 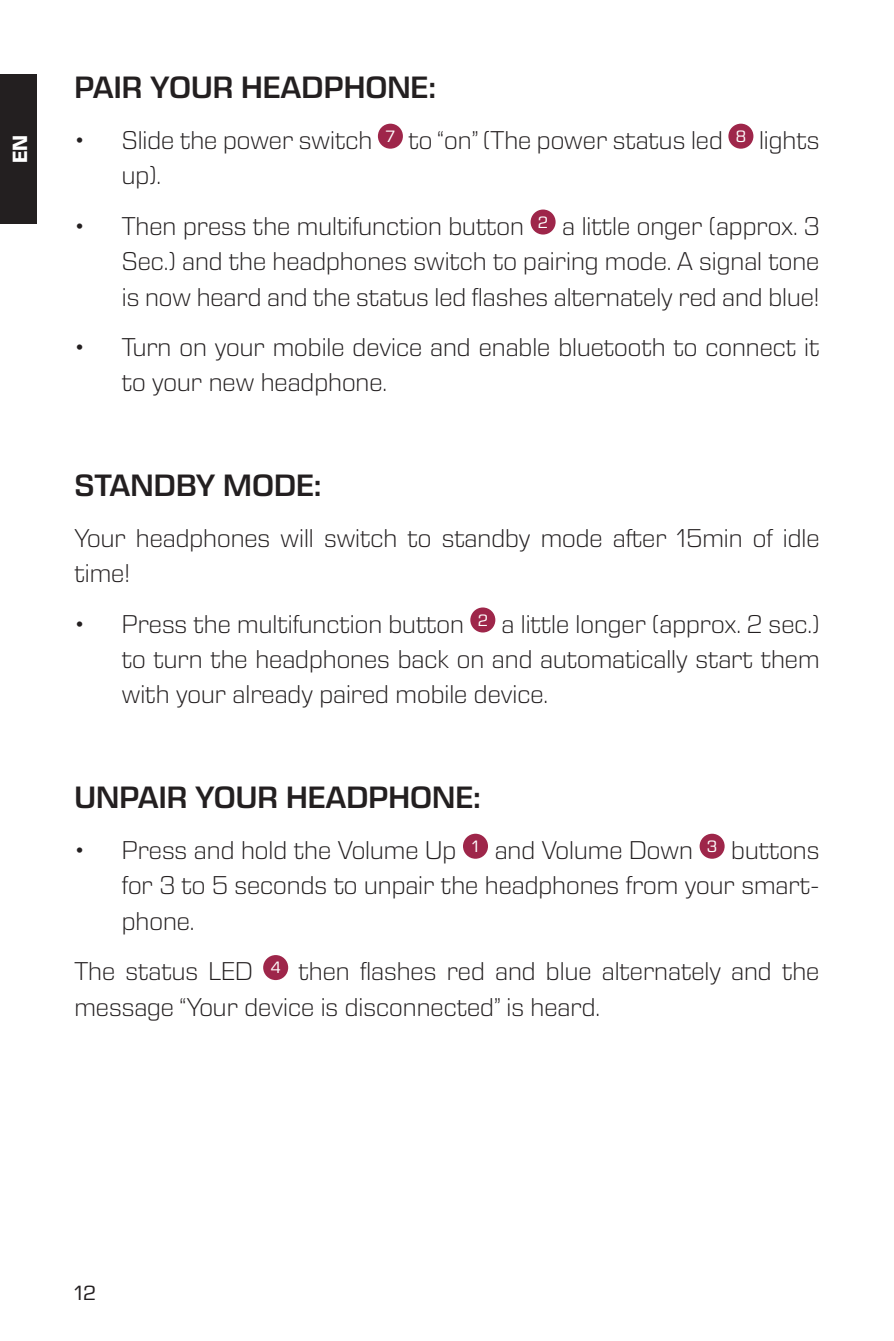 I want to click on enable, so click(x=514, y=347).
